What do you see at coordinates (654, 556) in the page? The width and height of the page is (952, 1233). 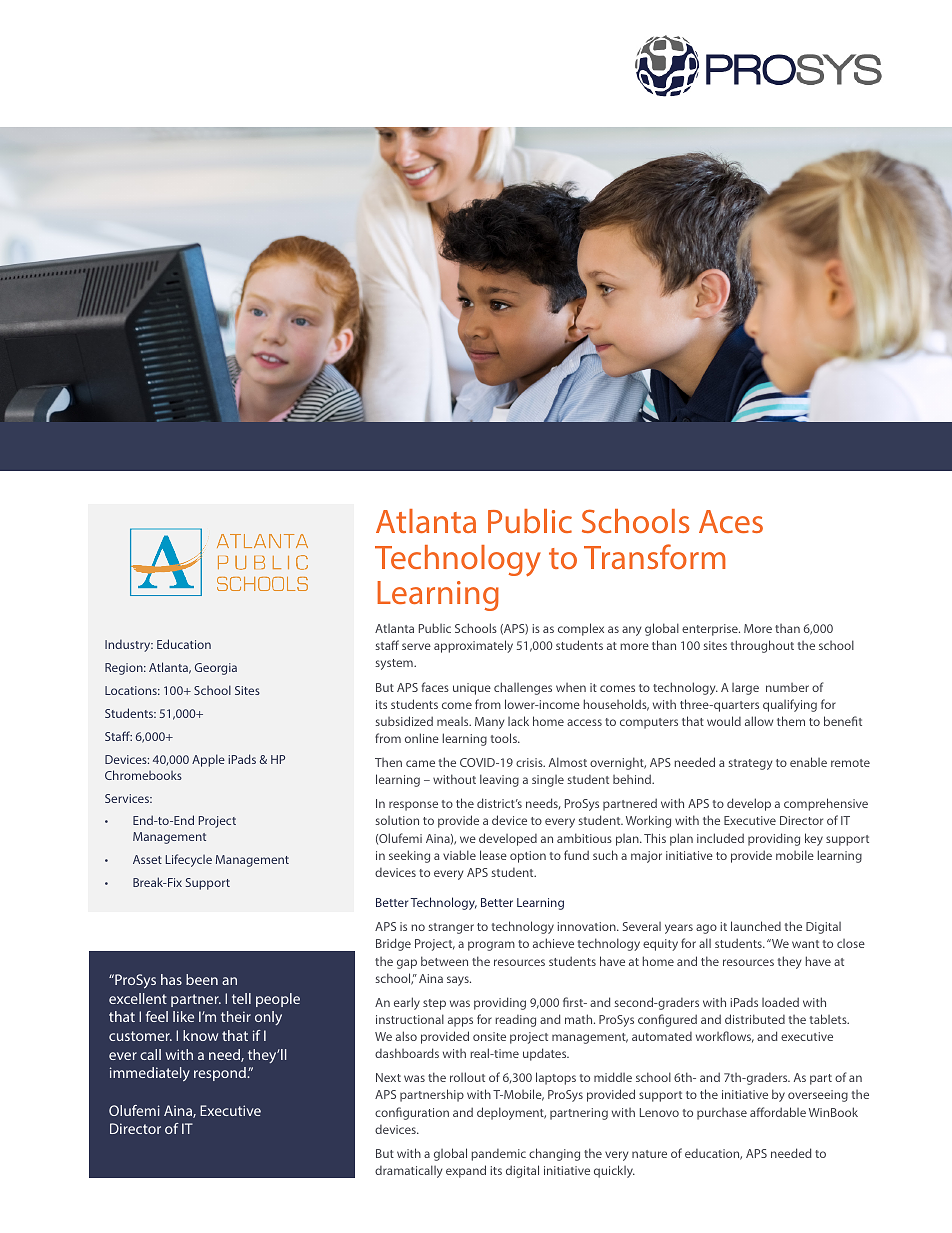 I see `Transform` at bounding box center [654, 556].
